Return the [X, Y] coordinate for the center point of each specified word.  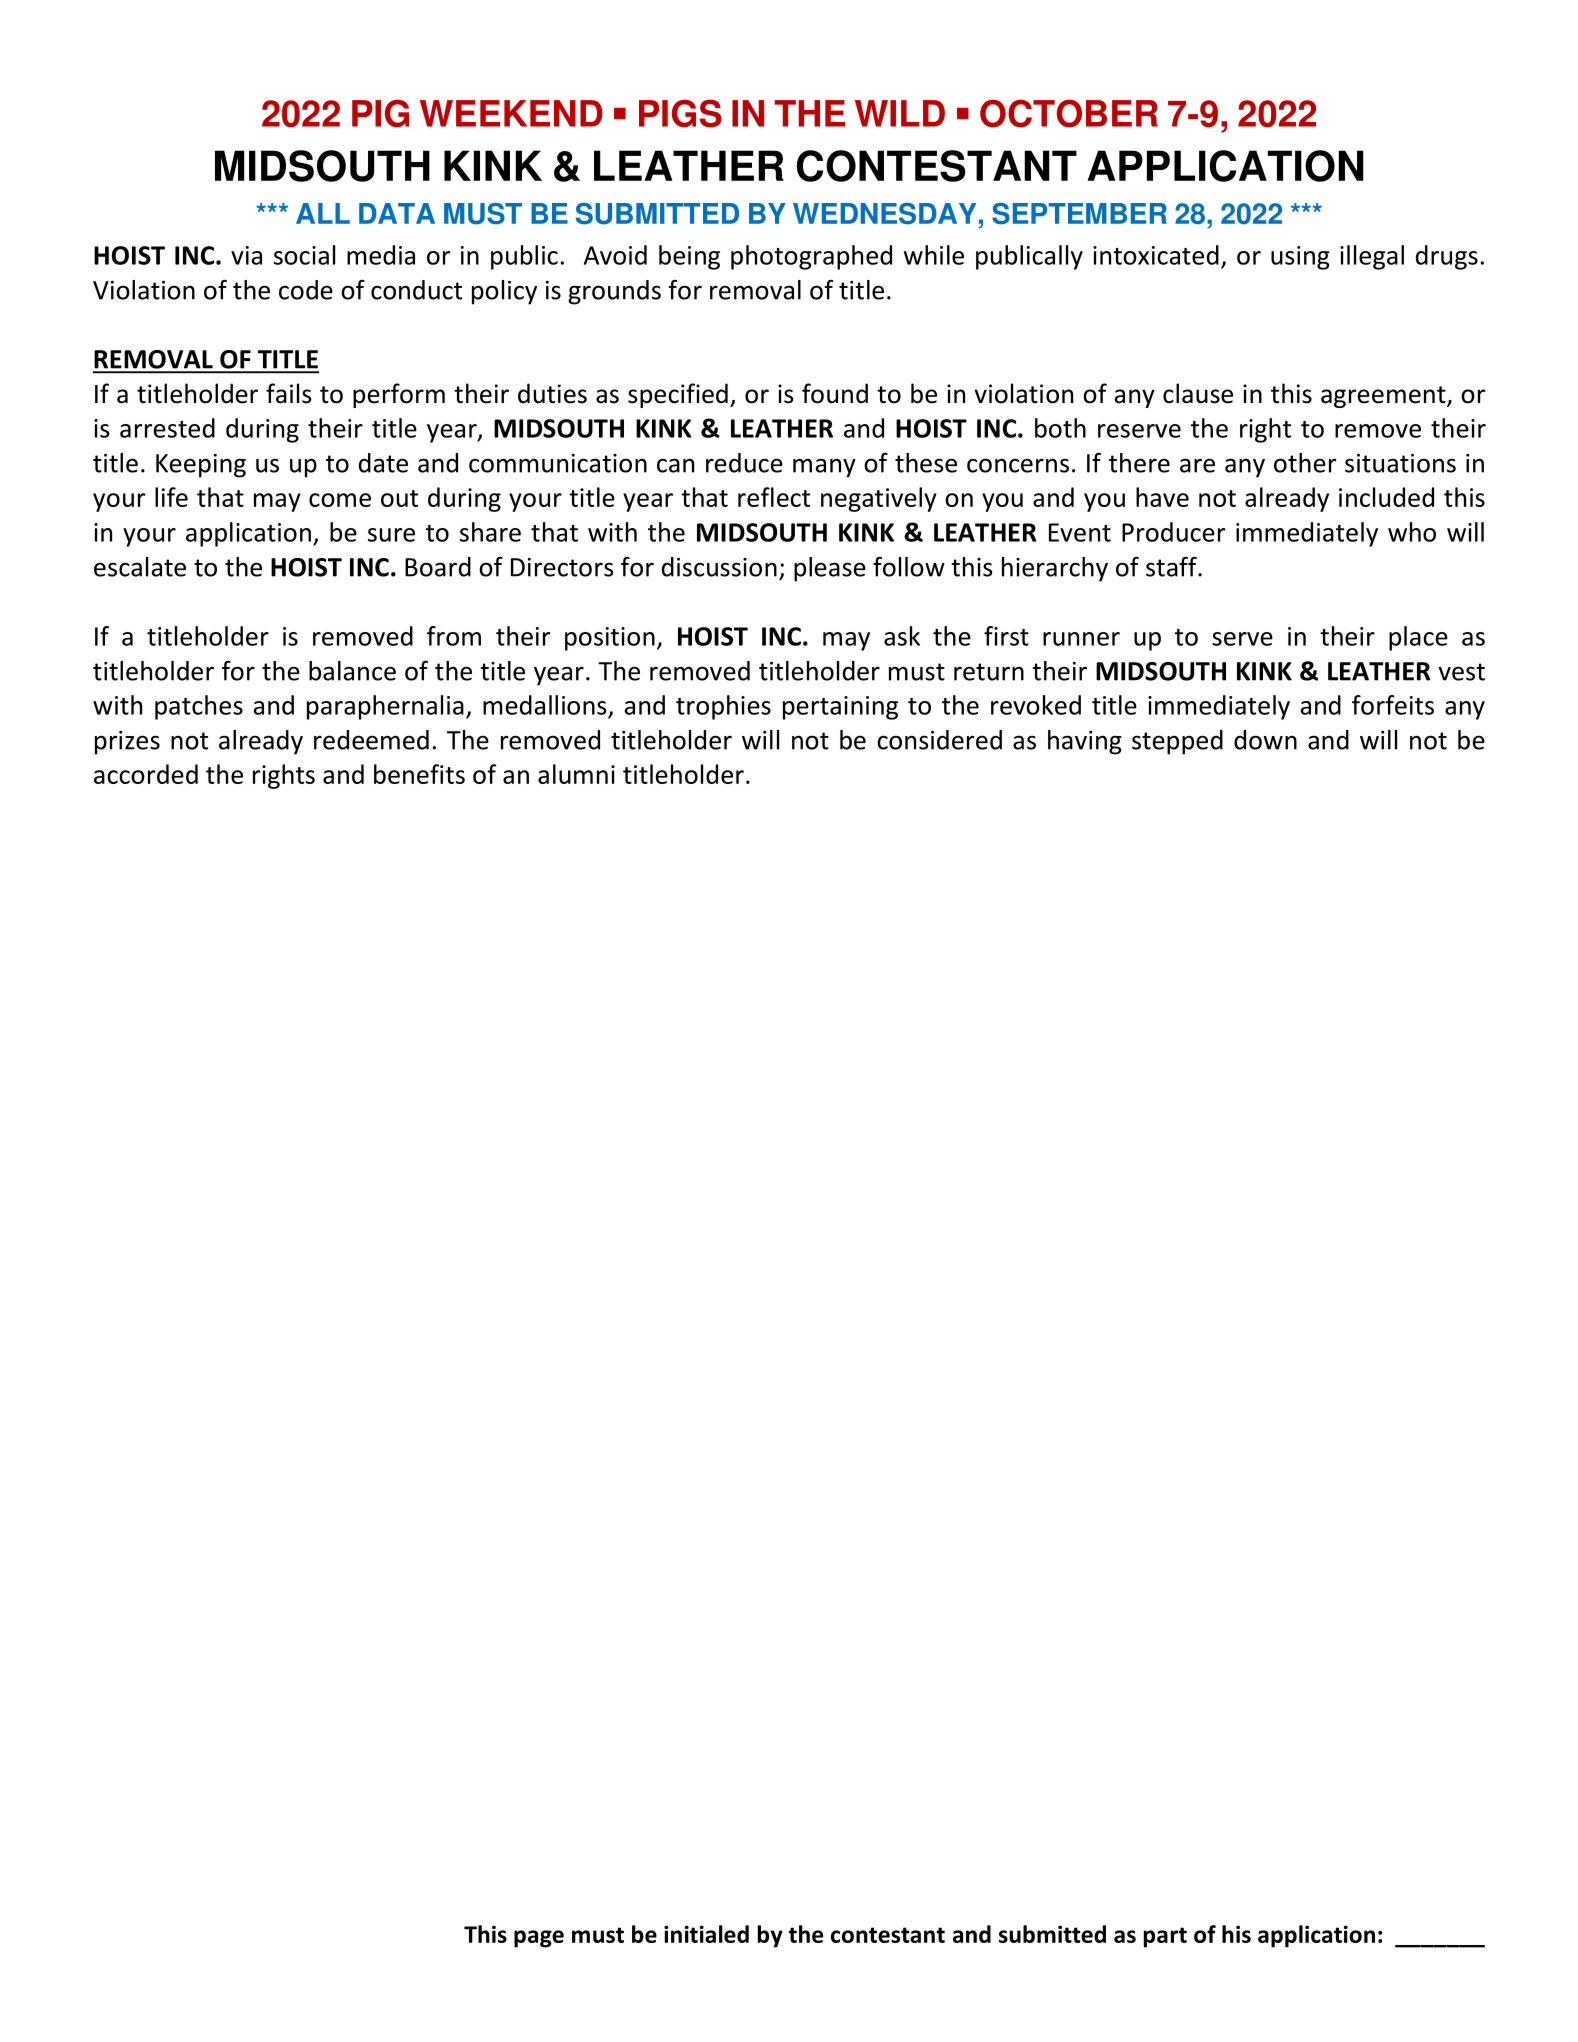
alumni [576, 774]
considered [939, 740]
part [1165, 1937]
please [830, 569]
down [1265, 740]
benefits [419, 774]
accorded [146, 774]
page [539, 1939]
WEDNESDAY [884, 214]
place [1418, 638]
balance [352, 671]
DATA [397, 213]
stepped [1177, 742]
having [1085, 742]
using [1300, 258]
